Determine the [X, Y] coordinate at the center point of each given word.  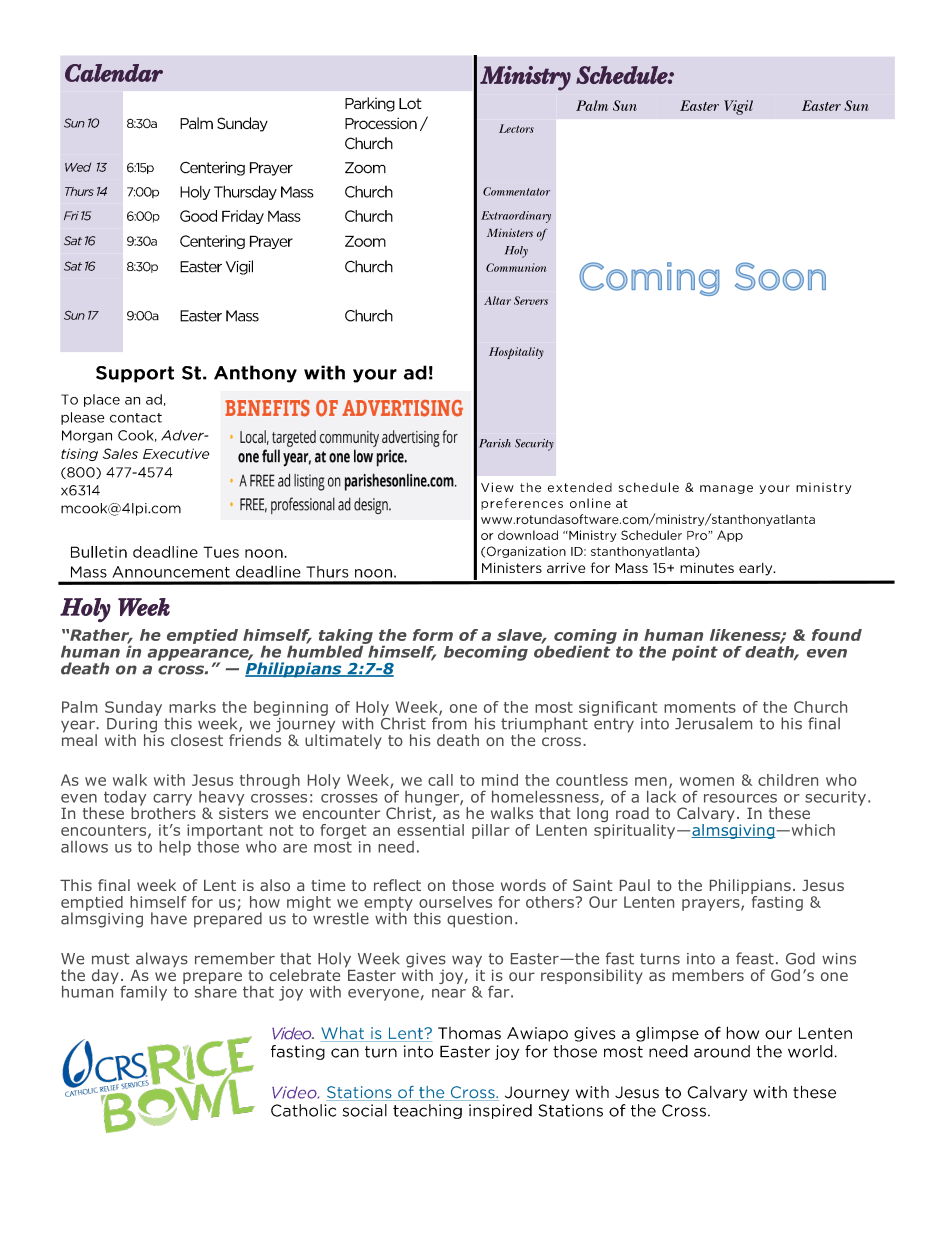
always [162, 960]
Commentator [516, 191]
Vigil [738, 107]
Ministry [525, 78]
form [433, 635]
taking [346, 637]
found [837, 635]
